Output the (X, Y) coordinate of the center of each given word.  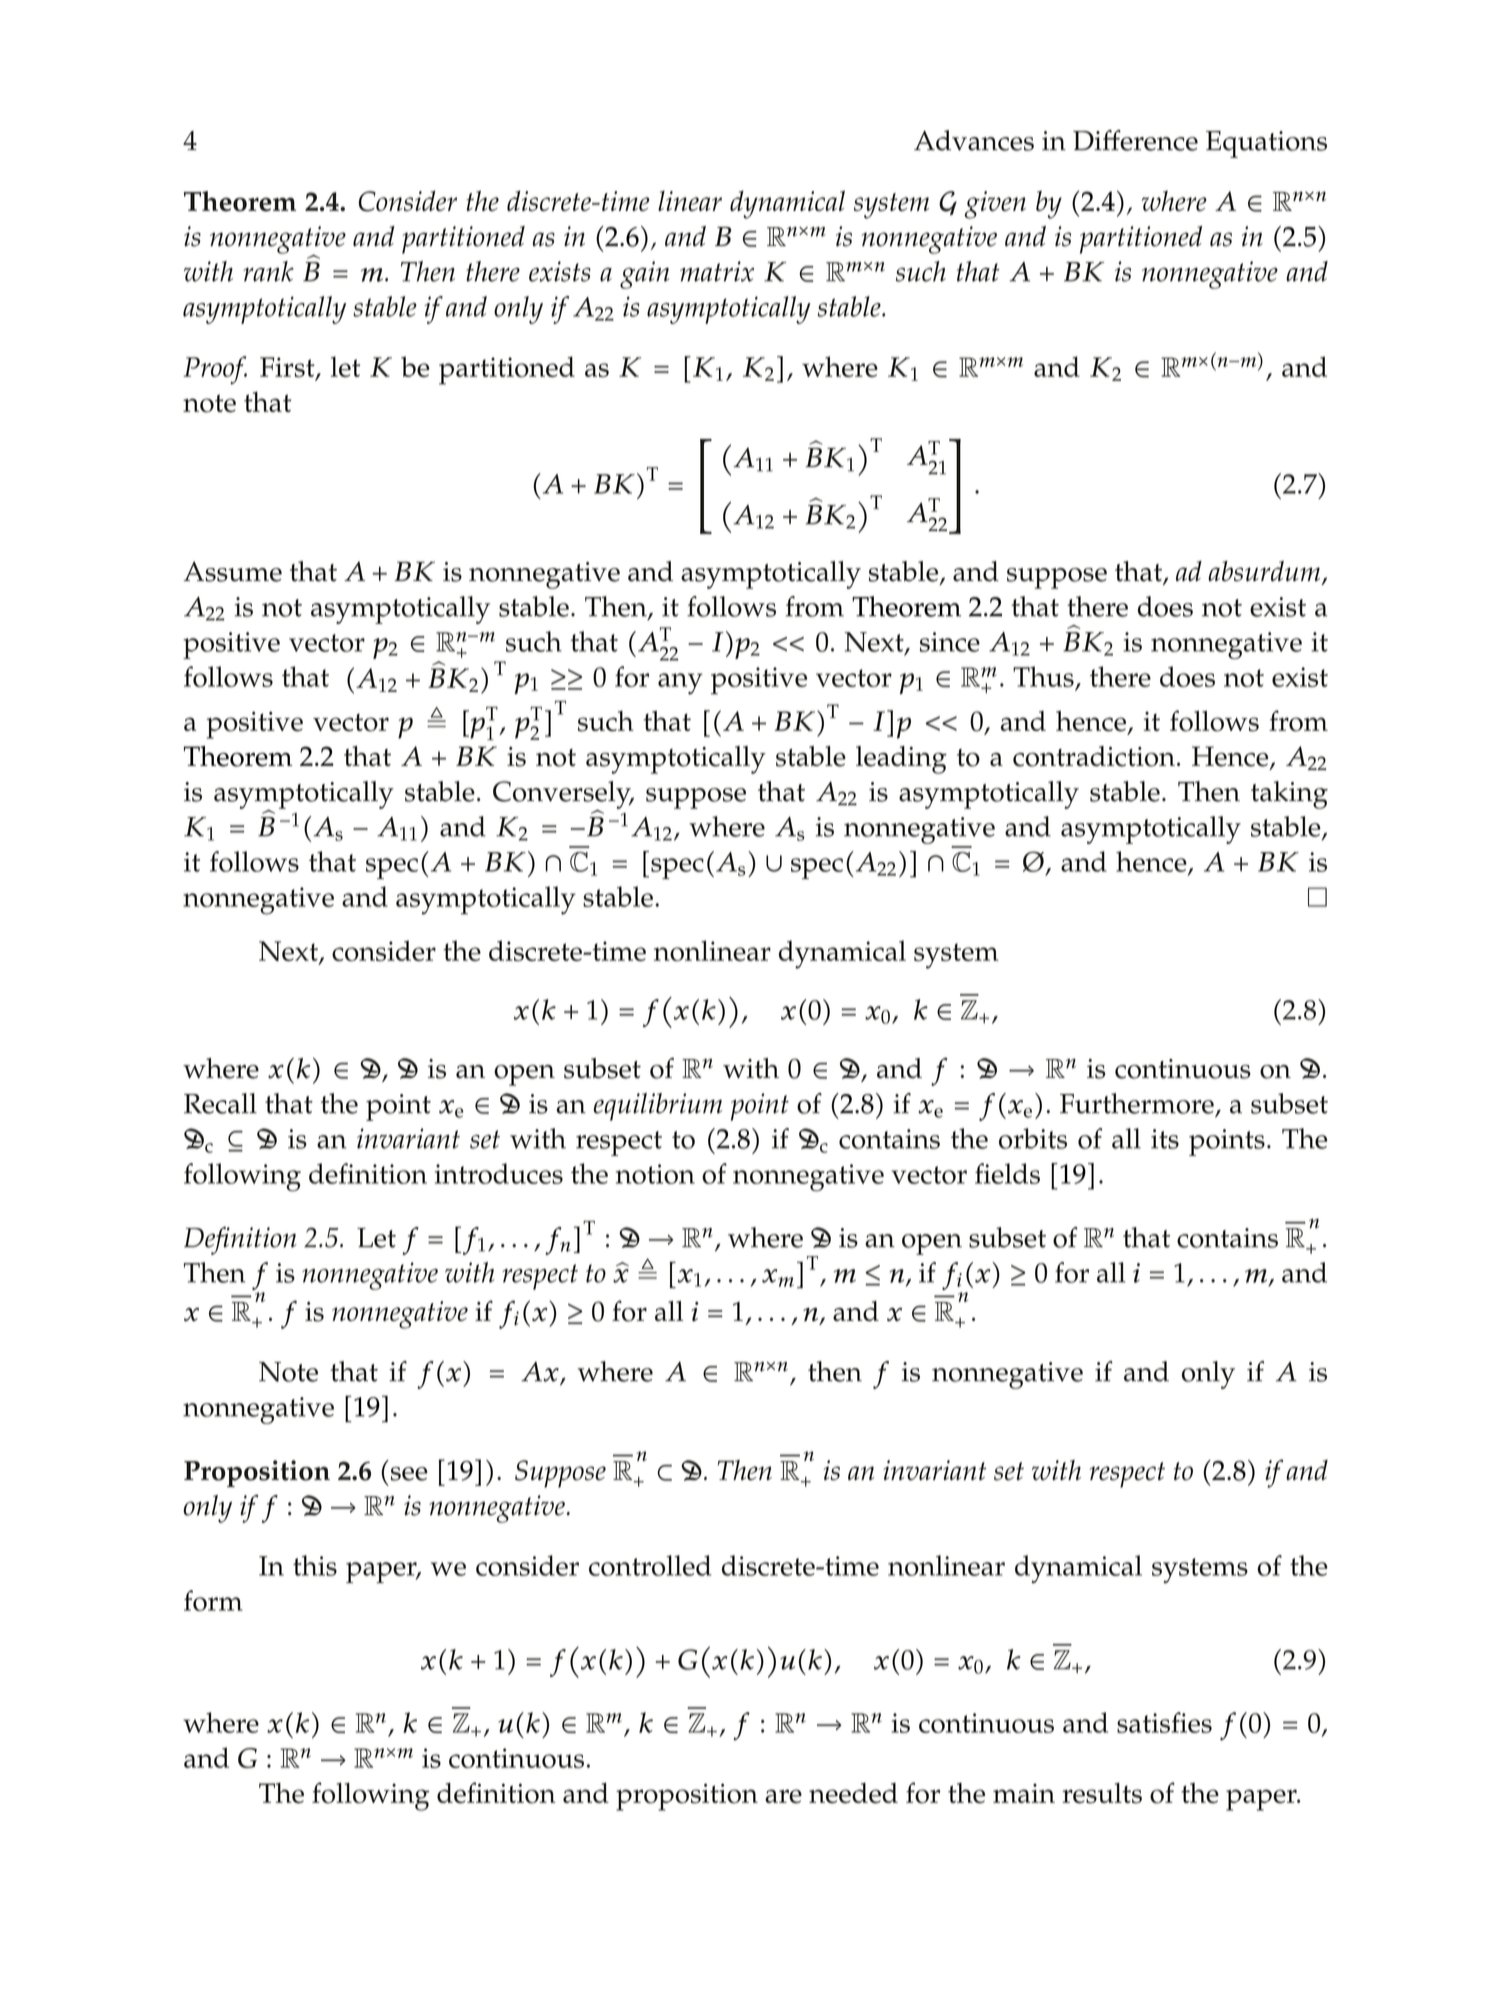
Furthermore (1137, 1103)
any (680, 684)
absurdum (1265, 572)
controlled (650, 1565)
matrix (717, 271)
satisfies (1164, 1722)
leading (901, 760)
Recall (220, 1103)
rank (268, 271)
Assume (233, 571)
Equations (1266, 144)
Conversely (563, 796)
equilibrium (658, 1107)
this (315, 1565)
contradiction (1094, 756)
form (213, 1600)
